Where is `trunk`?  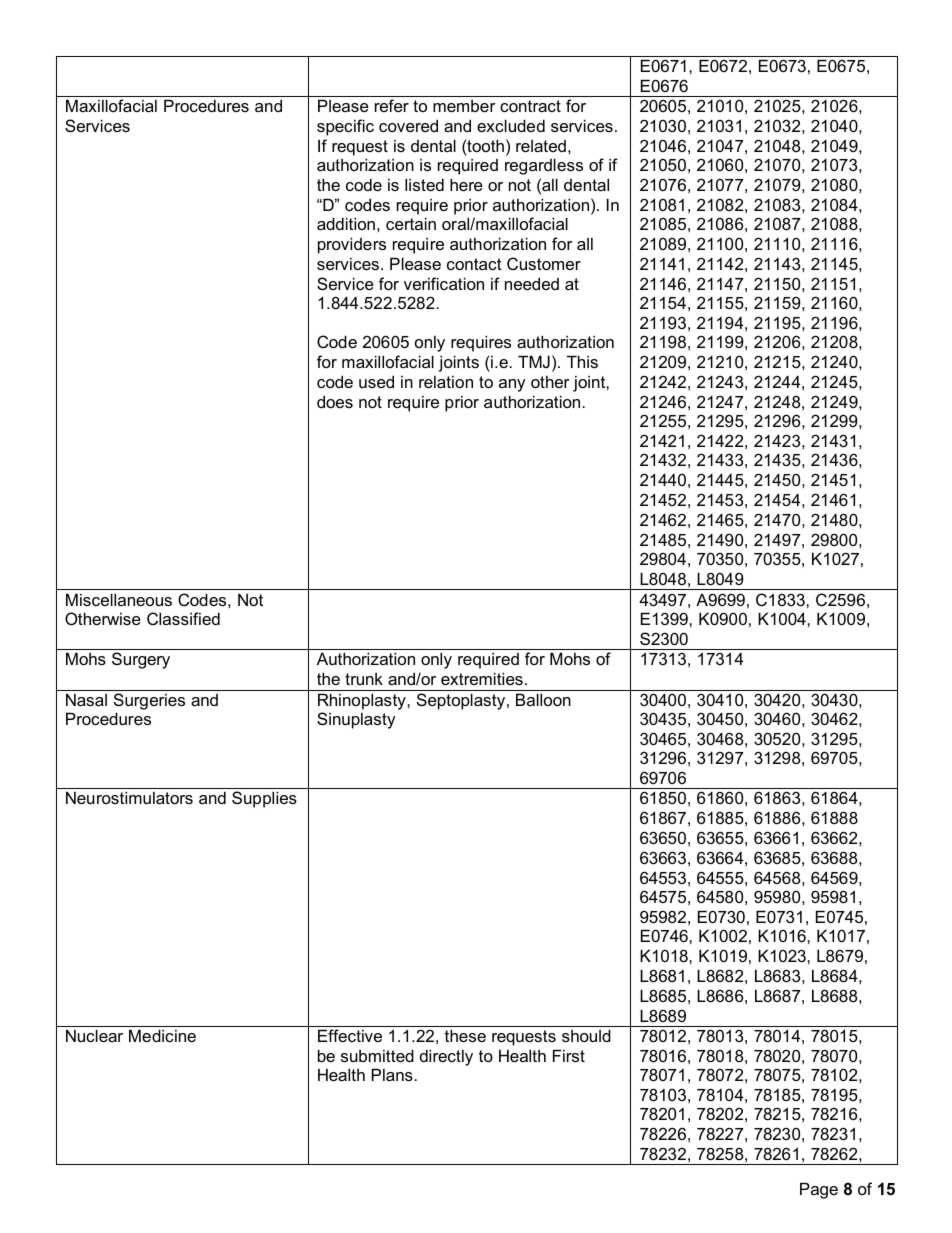
trunk is located at coordinates (364, 679).
